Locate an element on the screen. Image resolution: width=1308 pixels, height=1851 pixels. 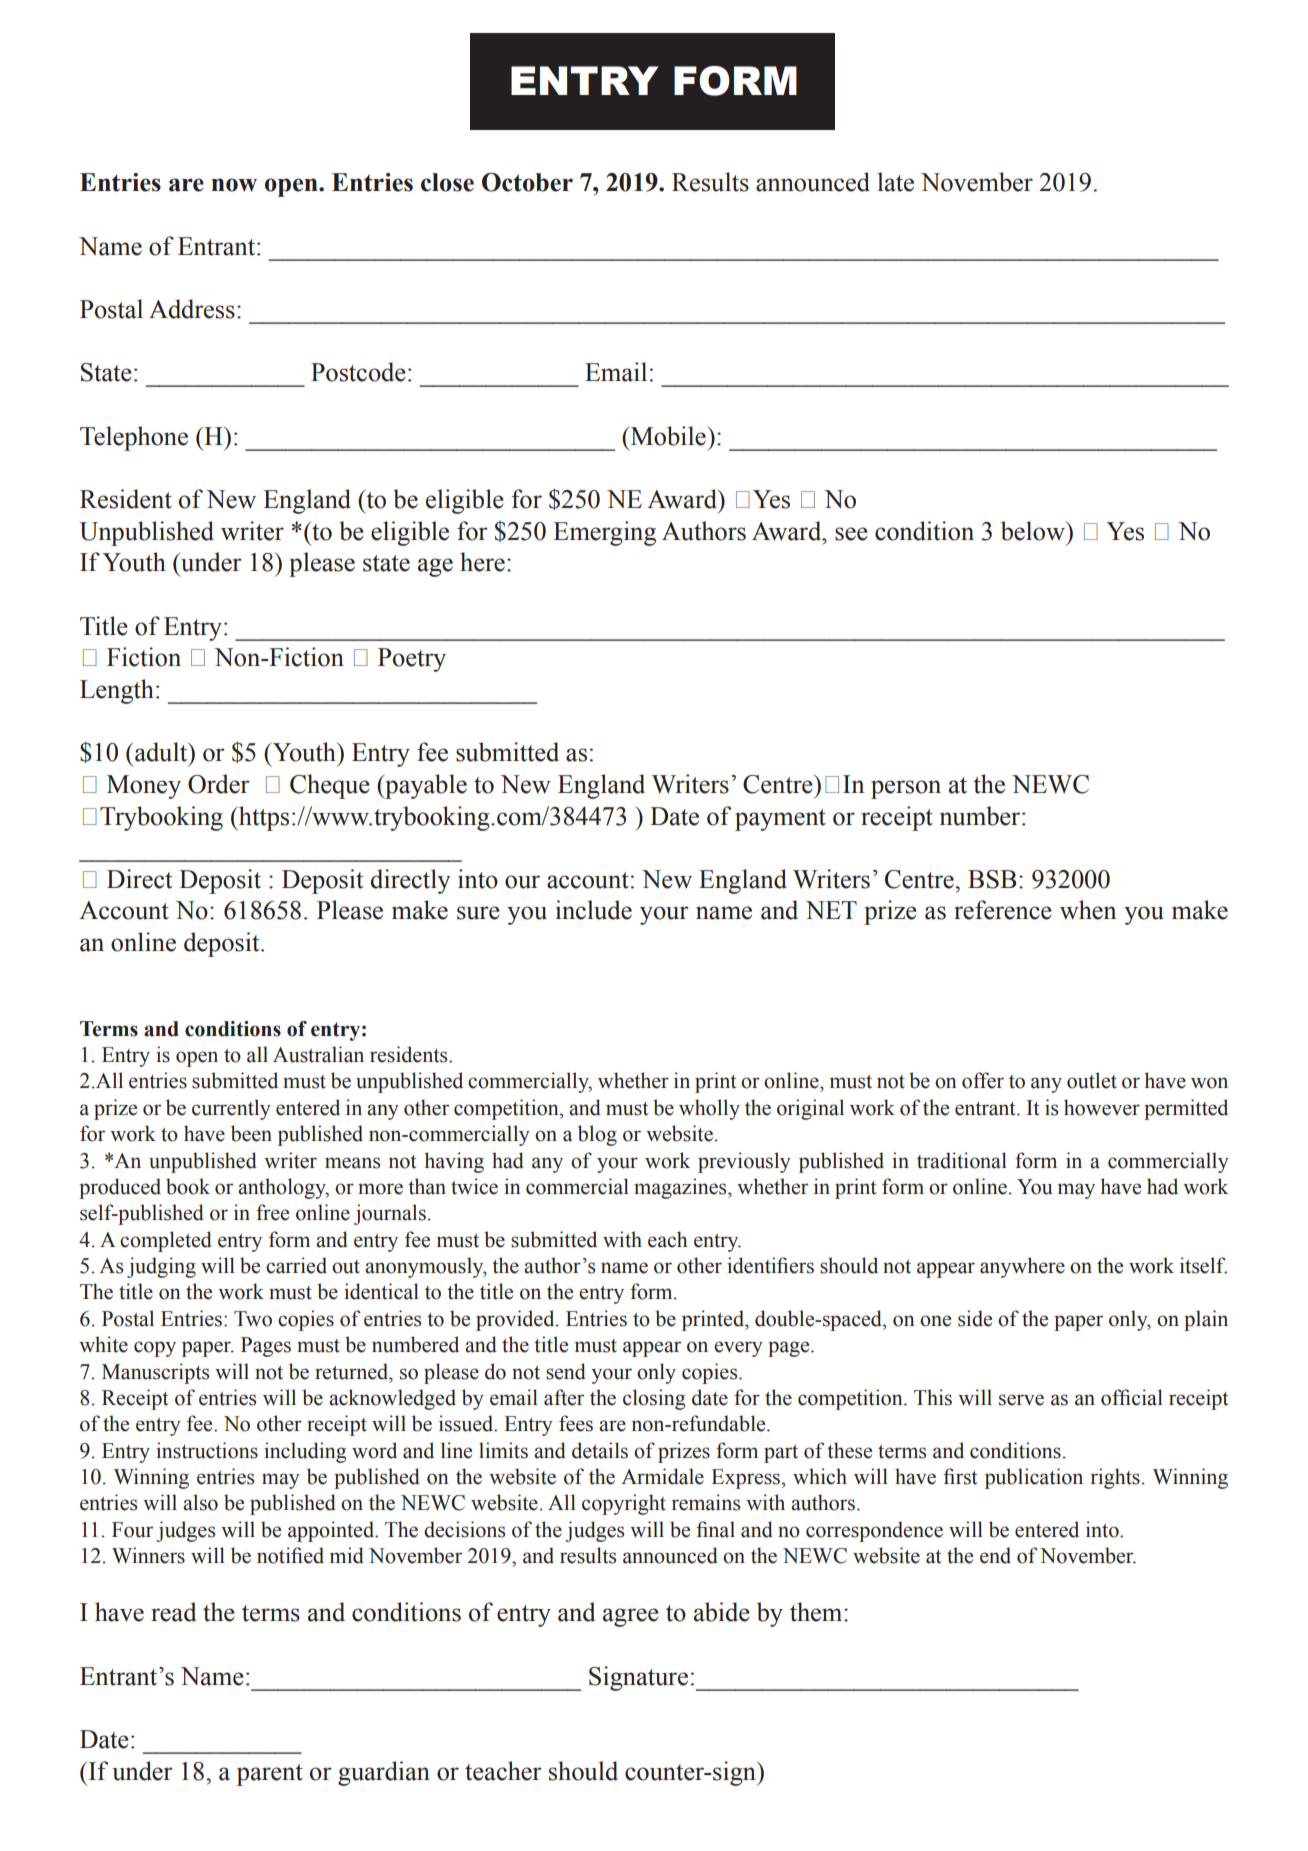
October is located at coordinates (527, 182).
